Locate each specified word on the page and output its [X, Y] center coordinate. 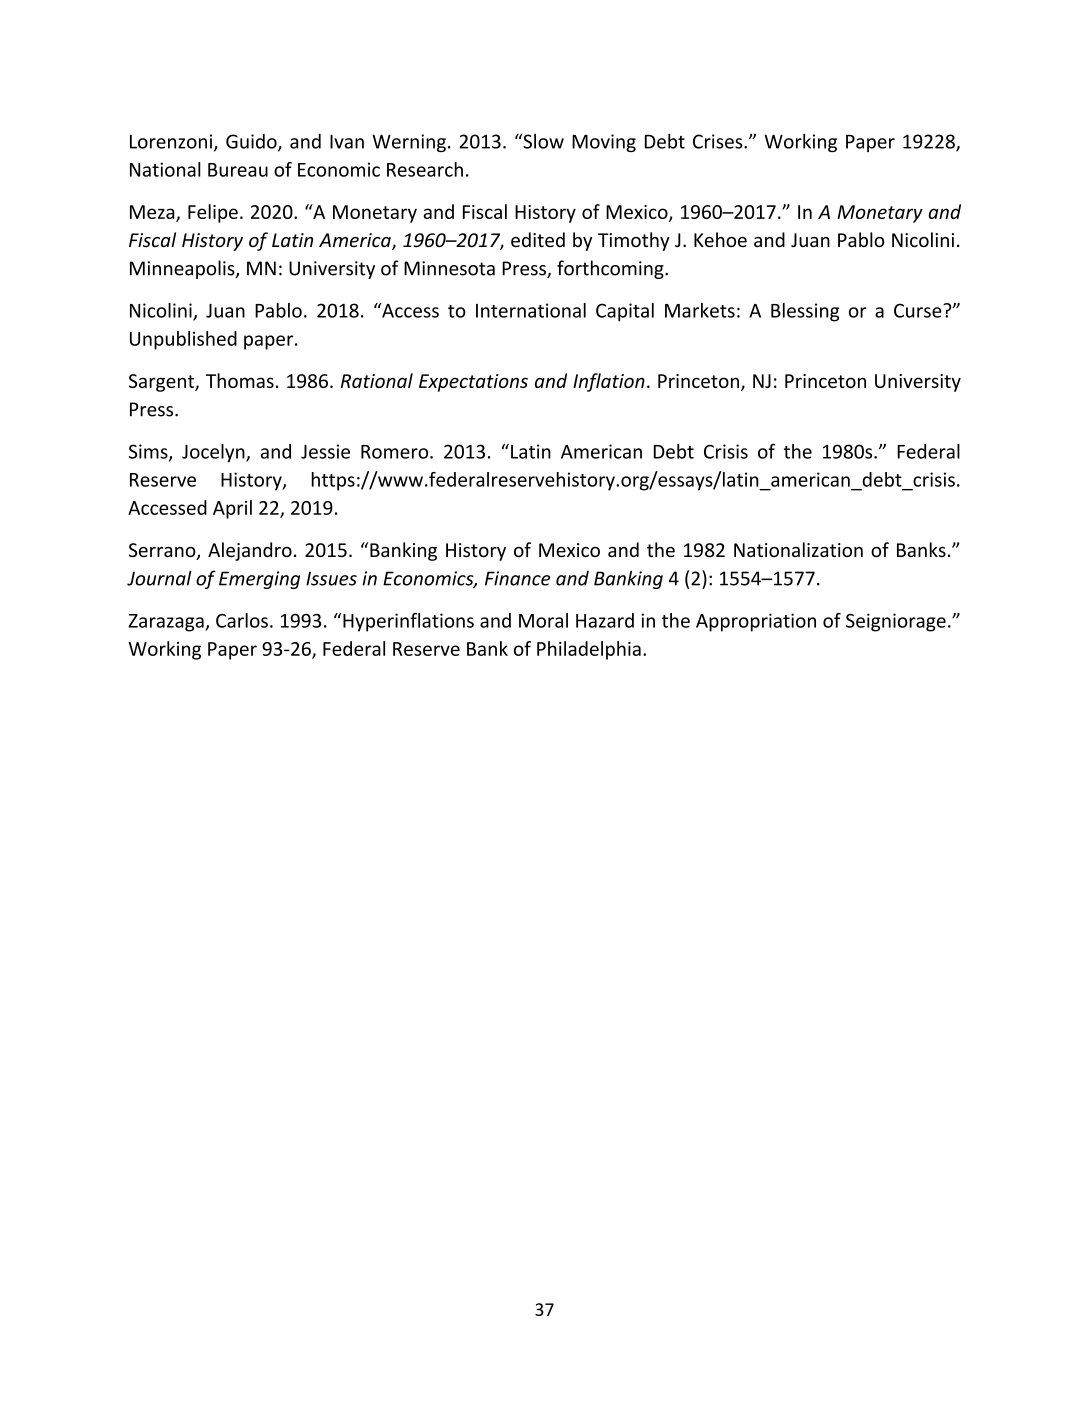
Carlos [242, 620]
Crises [719, 141]
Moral [543, 620]
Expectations [473, 383]
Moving [604, 143]
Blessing [805, 312]
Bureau [238, 170]
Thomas [240, 380]
